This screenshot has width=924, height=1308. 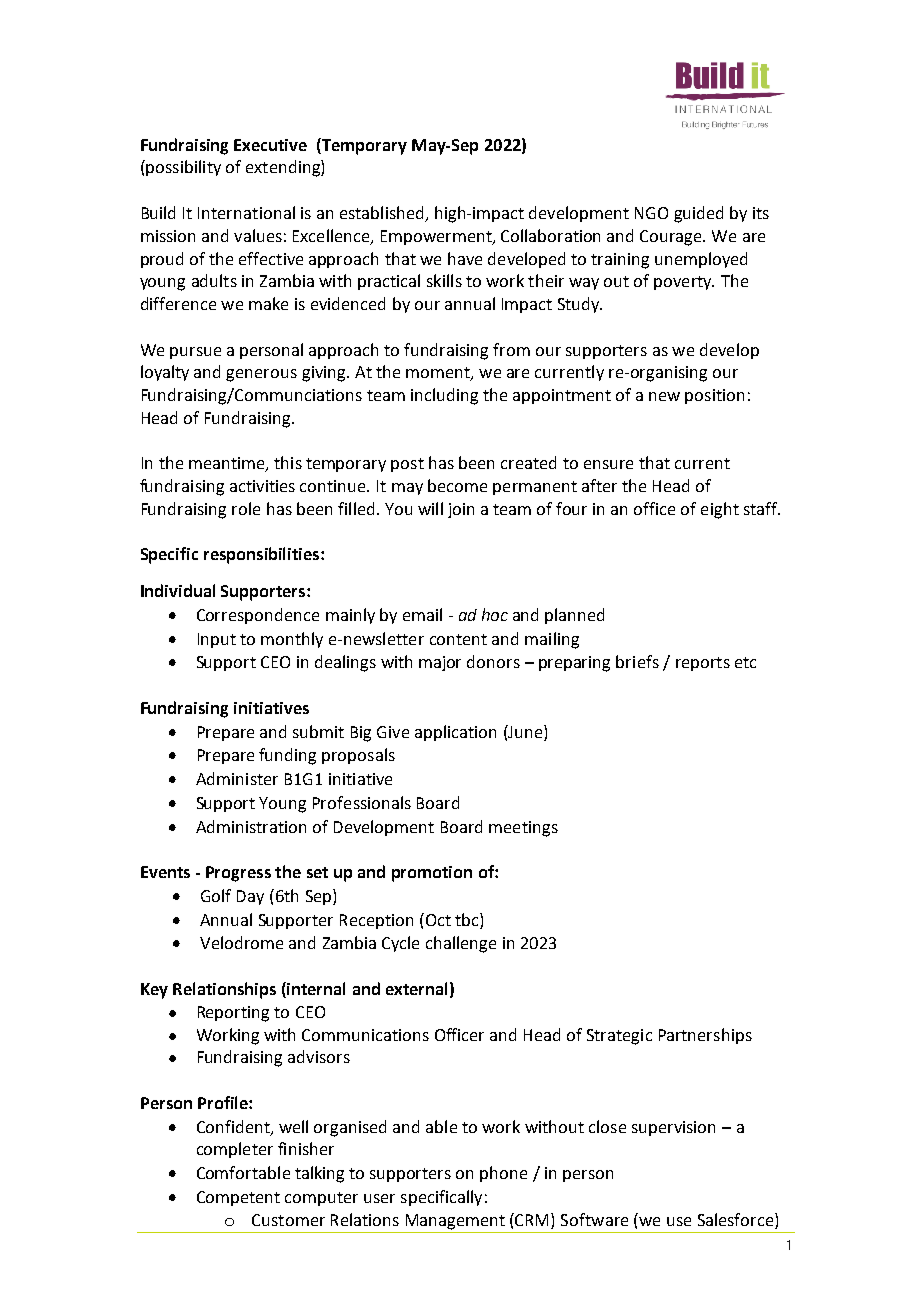 What do you see at coordinates (455, 1222) in the screenshot?
I see `Management` at bounding box center [455, 1222].
